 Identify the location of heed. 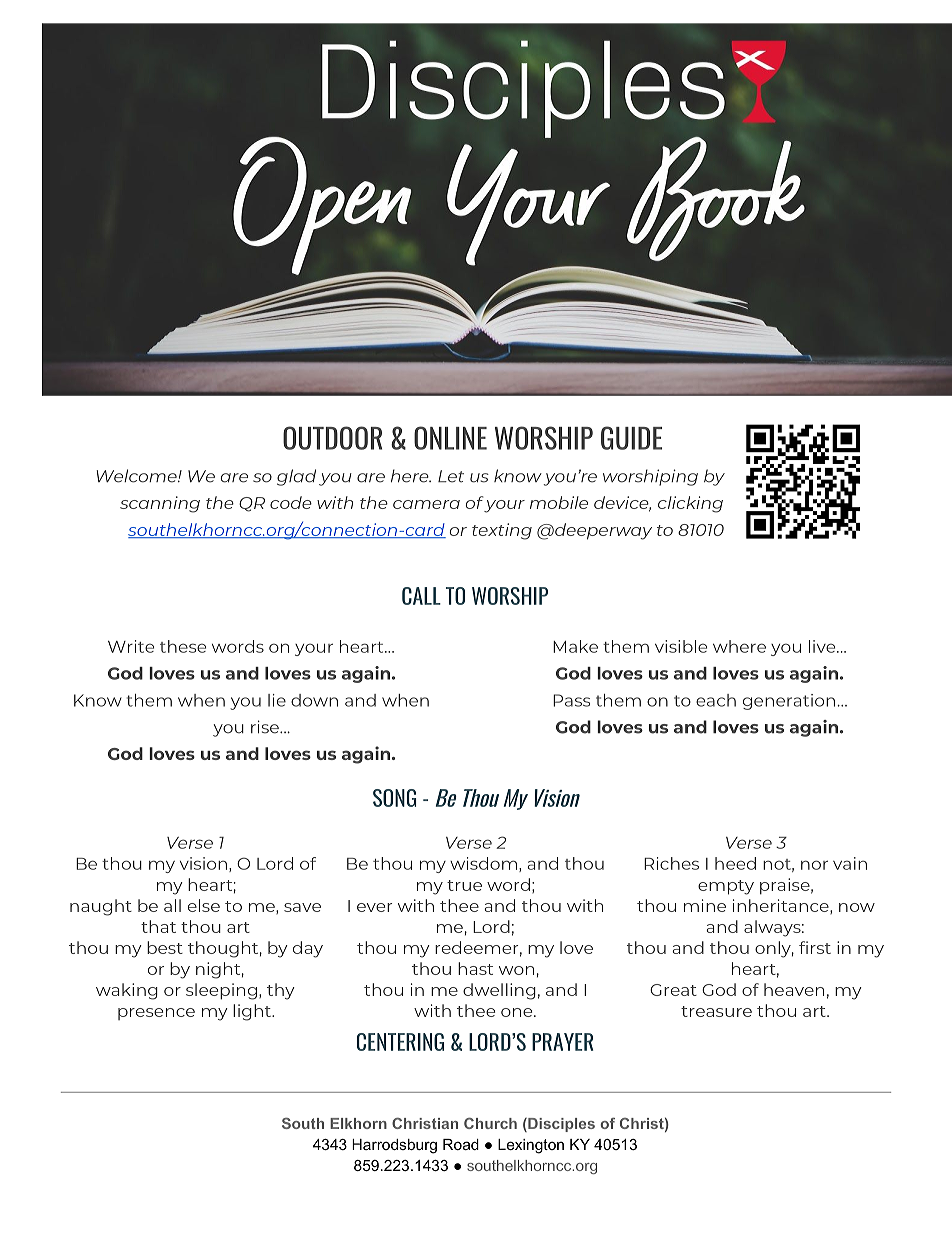
(735, 863).
